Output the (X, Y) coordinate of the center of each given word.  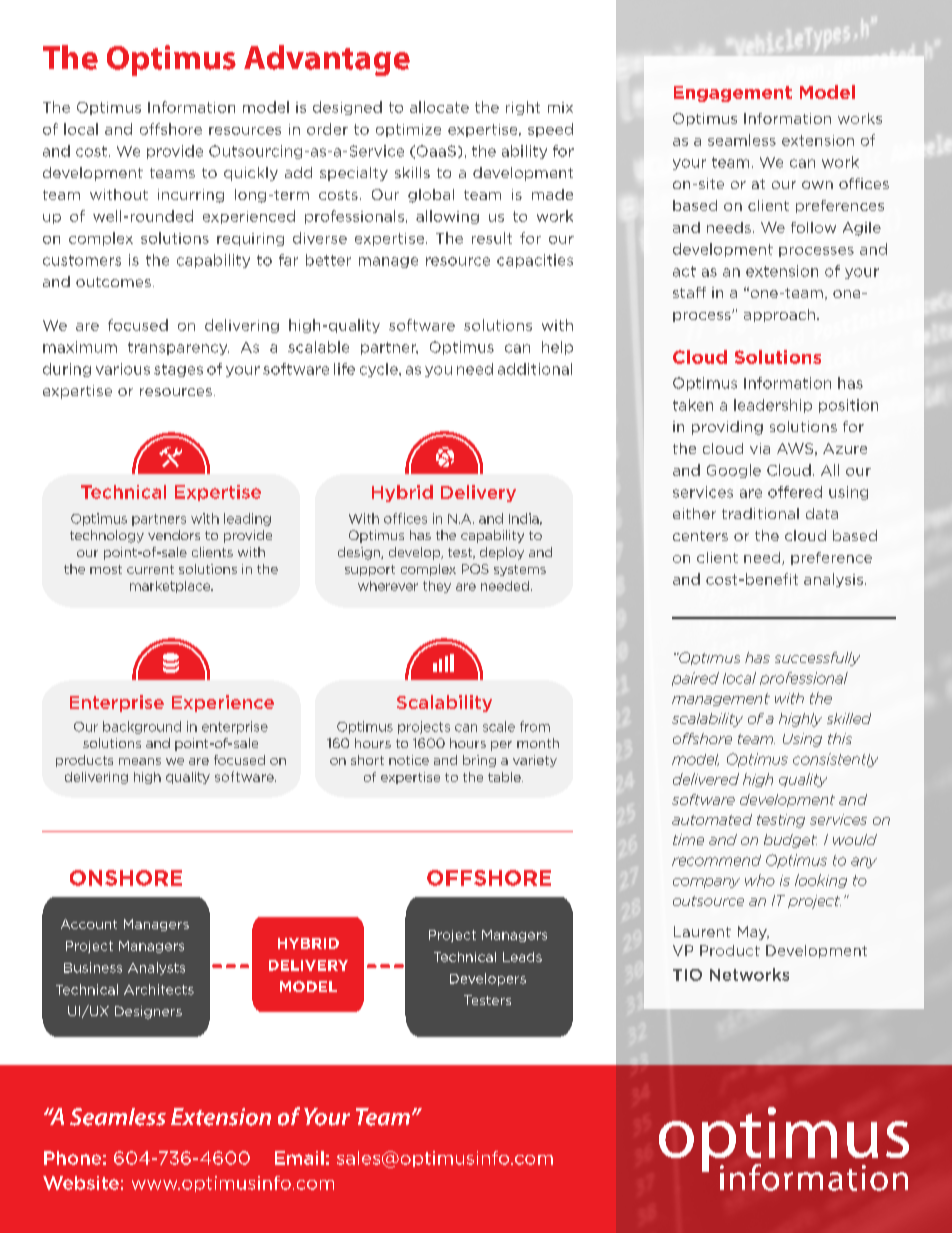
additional (535, 369)
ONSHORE (126, 878)
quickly (251, 174)
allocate (439, 107)
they (437, 587)
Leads (522, 957)
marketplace (171, 587)
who (760, 880)
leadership (773, 406)
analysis (833, 580)
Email (299, 1158)
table (505, 777)
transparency (178, 348)
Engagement (733, 94)
